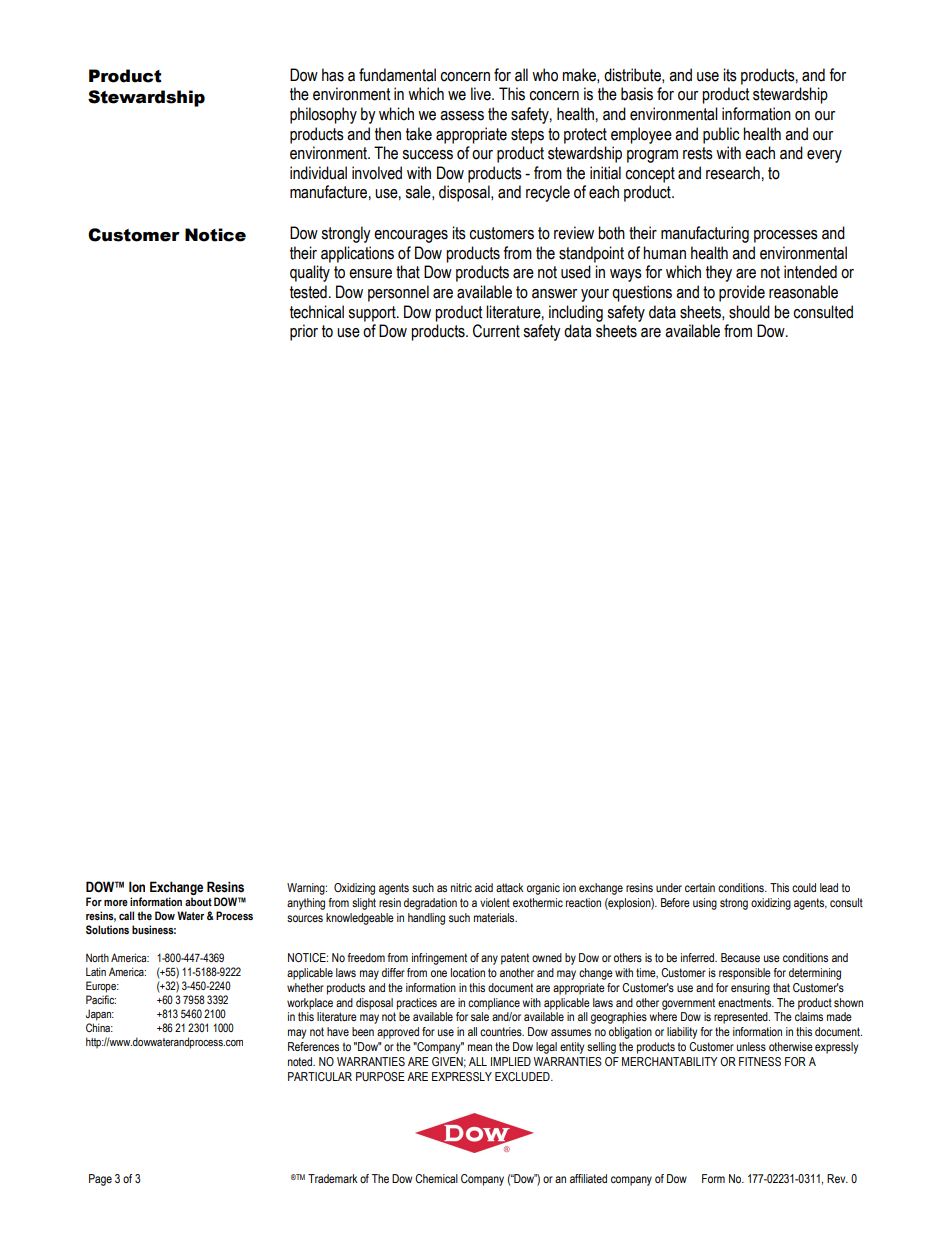 The width and height of the screenshot is (952, 1233). Describe the element at coordinates (436, 1178) in the screenshot. I see `Chemical` at that location.
